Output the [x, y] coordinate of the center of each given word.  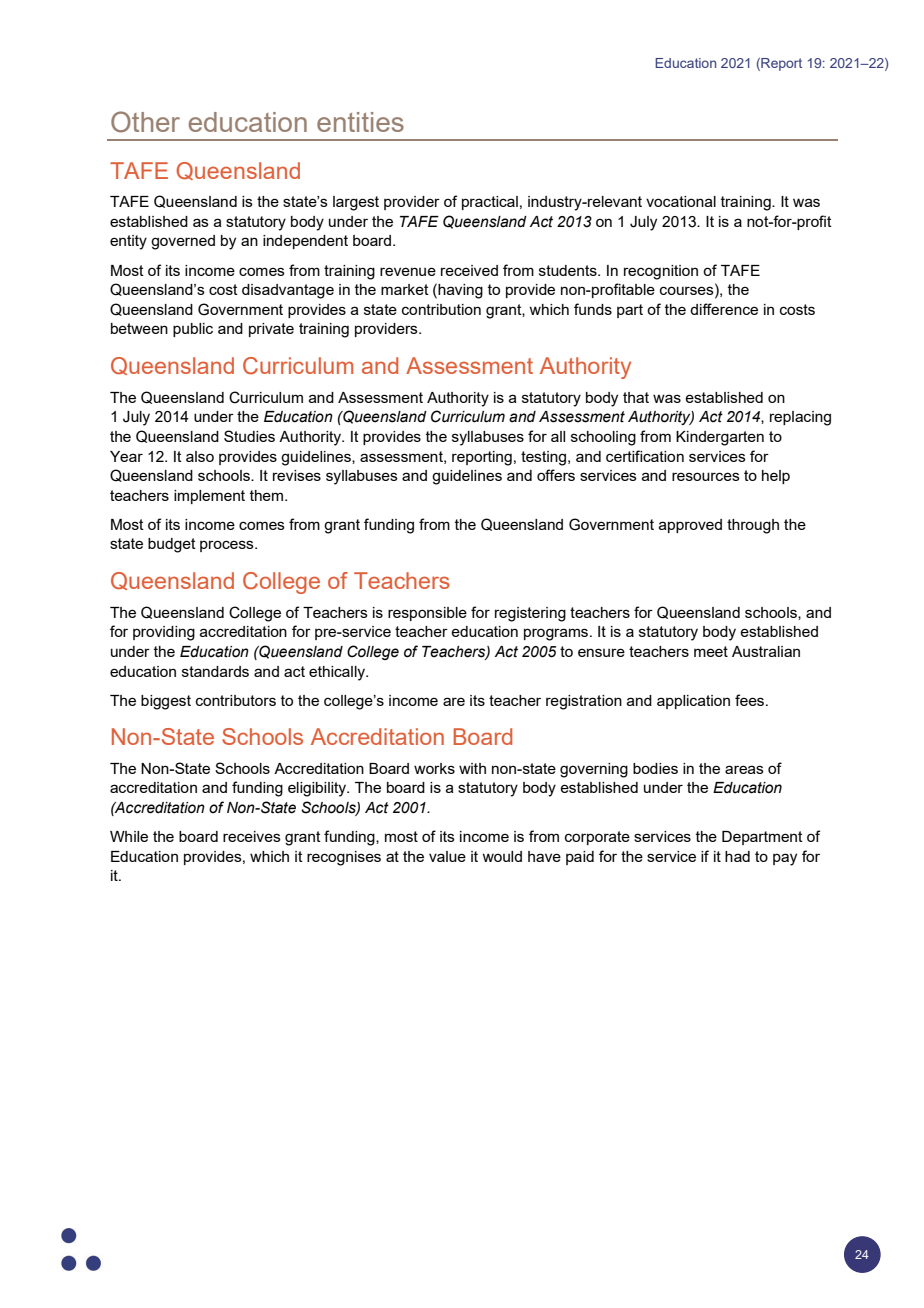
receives [252, 836]
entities [360, 122]
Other [145, 122]
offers [556, 475]
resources [706, 476]
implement [209, 497]
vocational [681, 201]
